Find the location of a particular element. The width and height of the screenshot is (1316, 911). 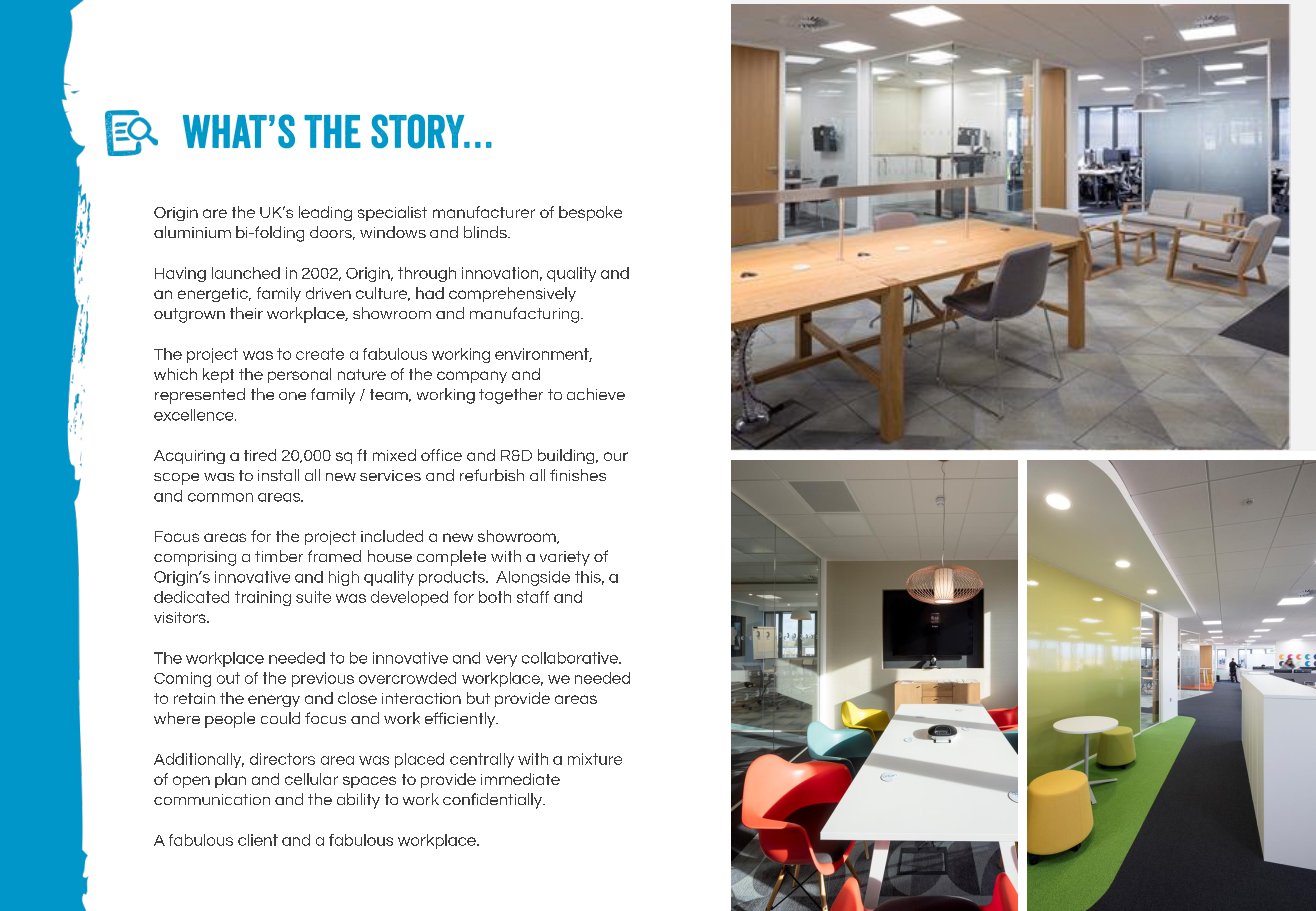

communication is located at coordinates (212, 799).
